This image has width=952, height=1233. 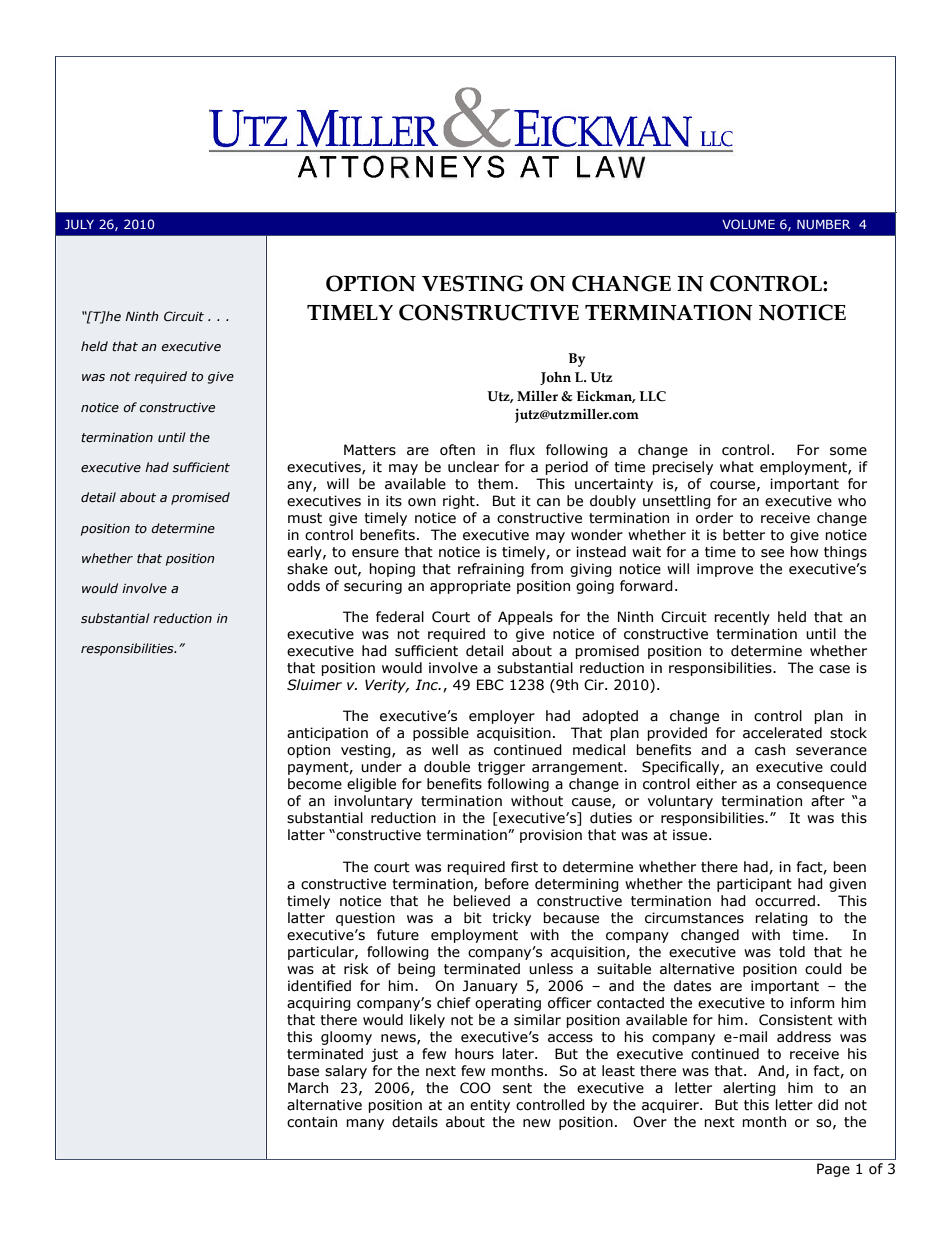 What do you see at coordinates (307, 569) in the image?
I see `shake` at bounding box center [307, 569].
